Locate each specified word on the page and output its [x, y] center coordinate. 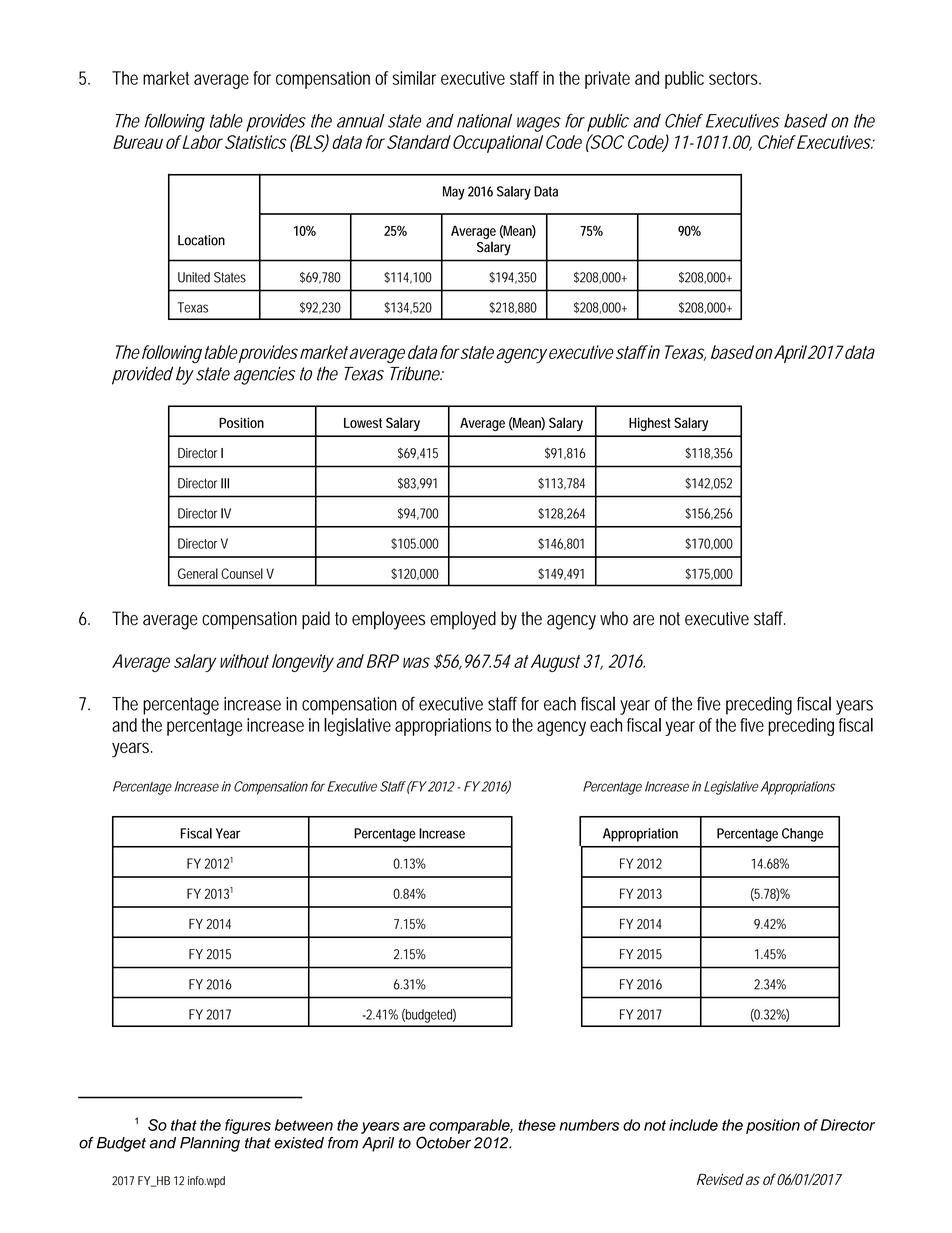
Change [802, 835]
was [416, 662]
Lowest [363, 423]
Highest [650, 424]
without [244, 661]
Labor [201, 142]
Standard [419, 142]
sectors [735, 78]
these [537, 1125]
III [225, 483]
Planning [210, 1144]
